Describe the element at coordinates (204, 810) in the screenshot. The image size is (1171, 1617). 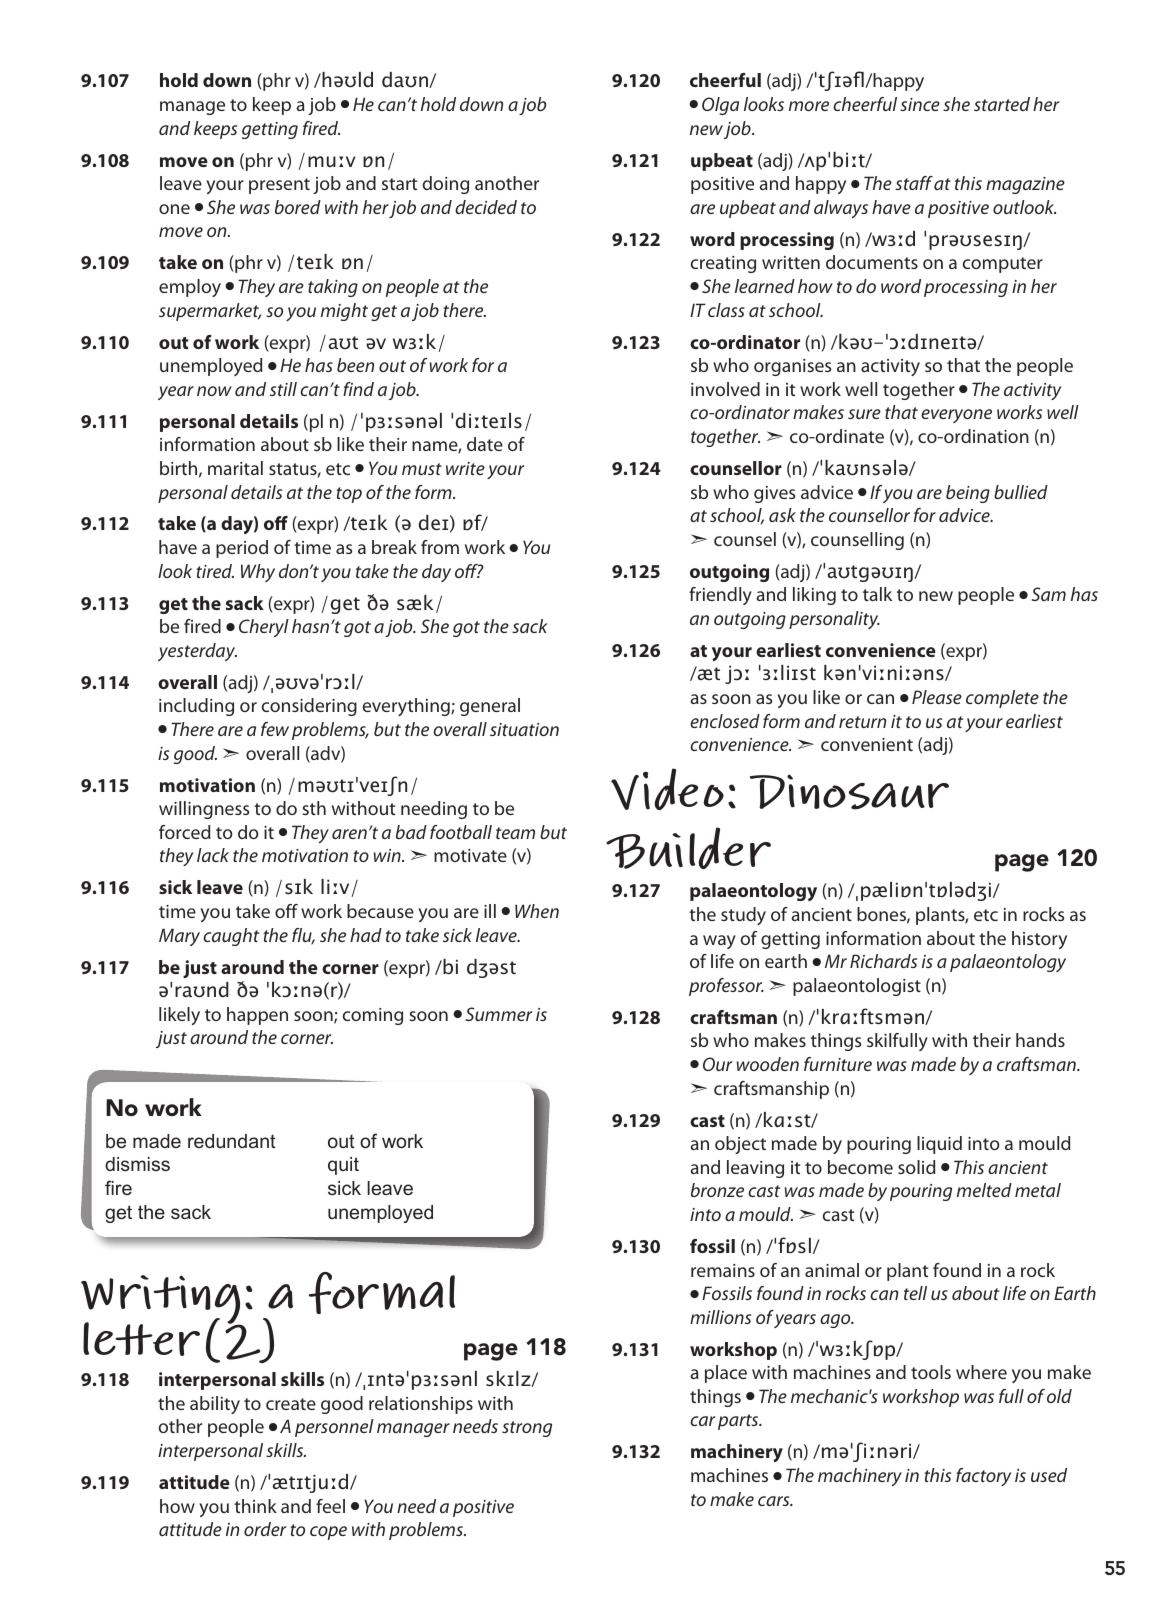
I see `willingness` at that location.
